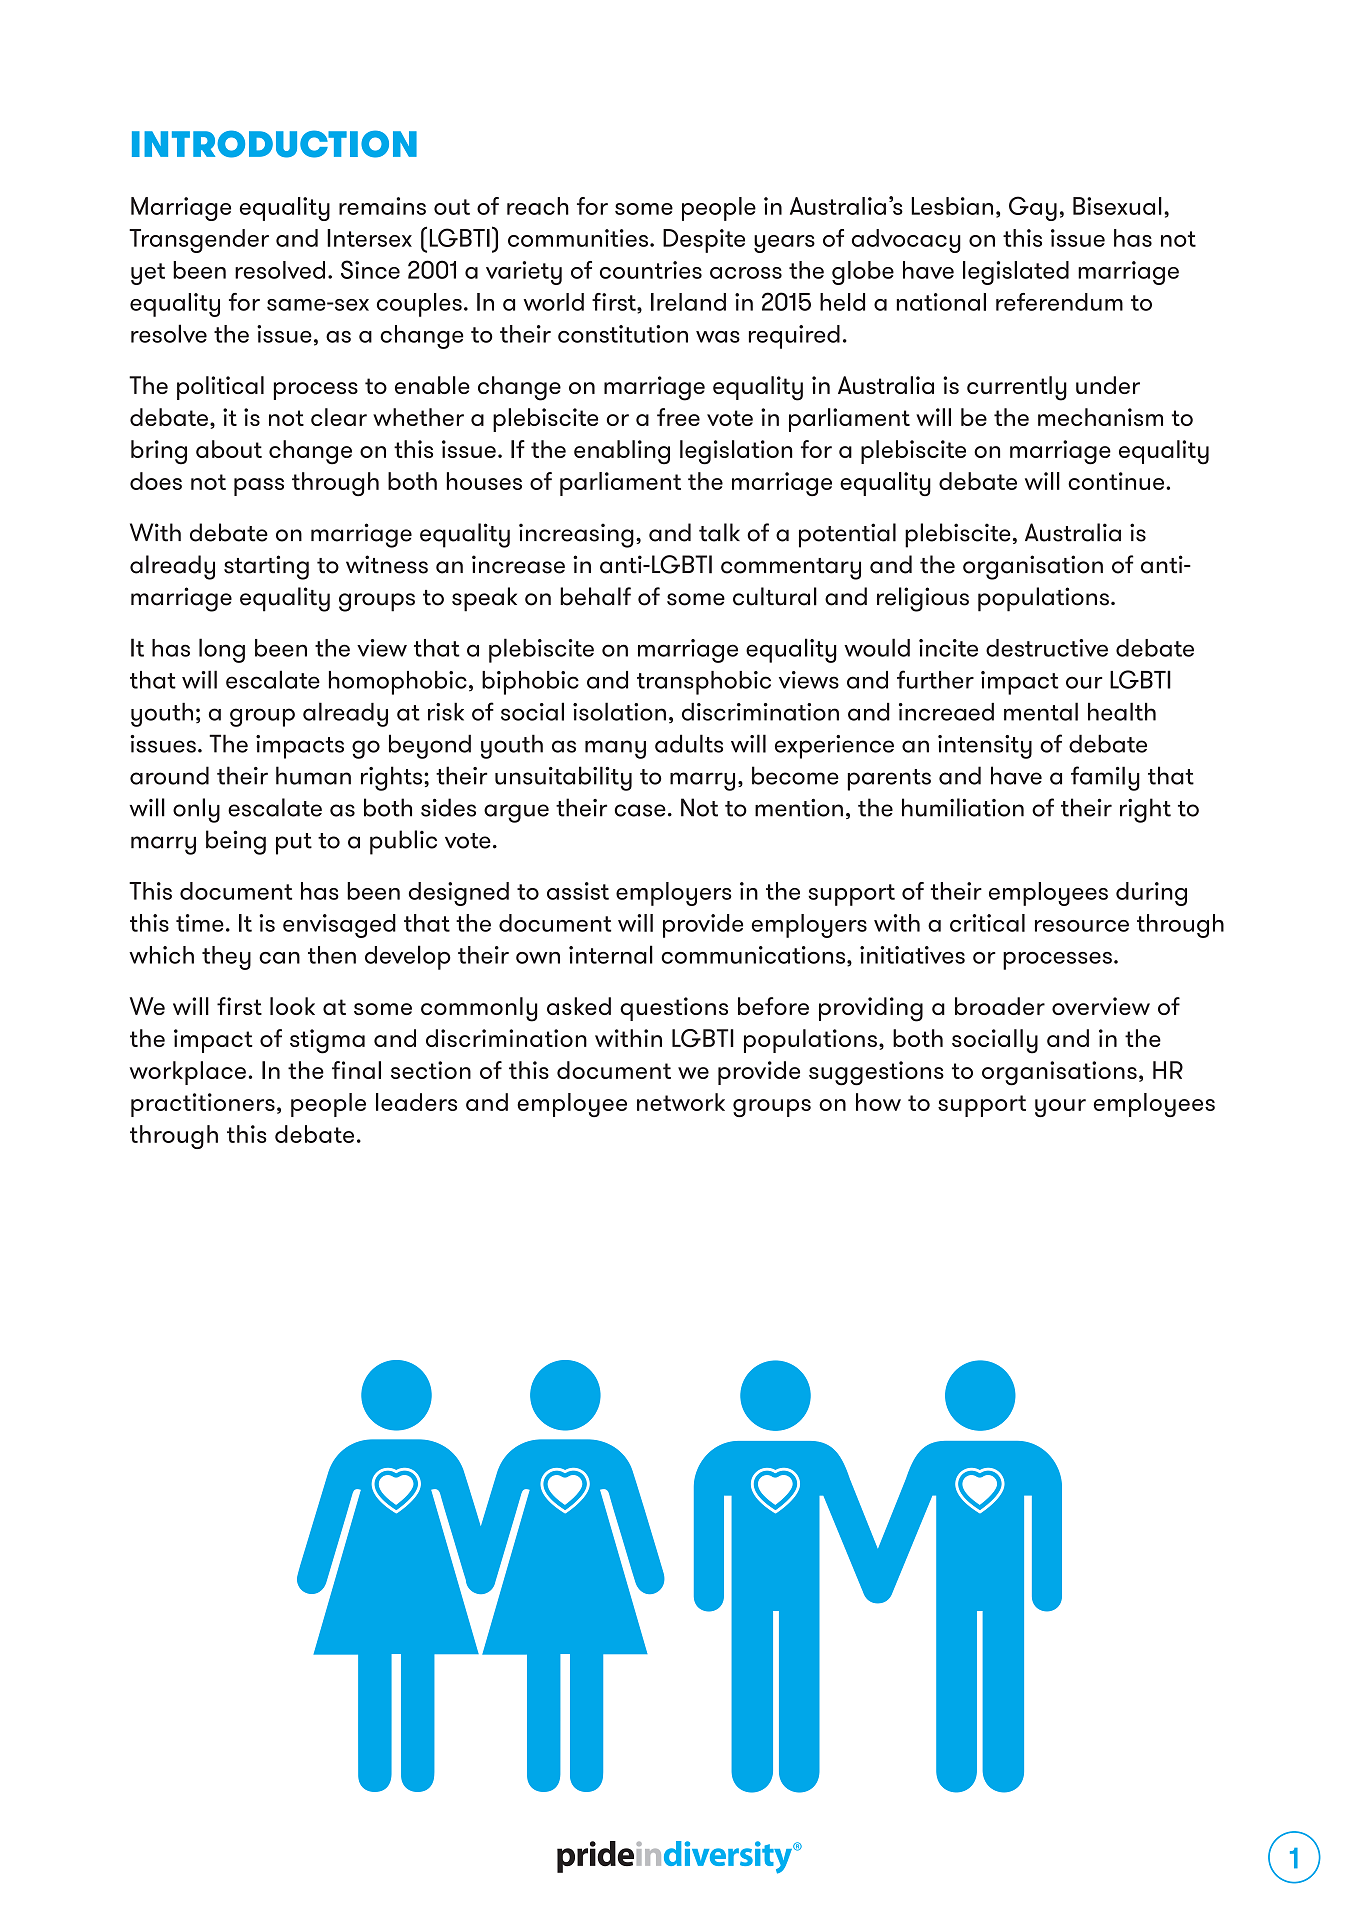 The width and height of the document is (1359, 1922). Describe the element at coordinates (681, 1102) in the document. I see `network` at that location.
